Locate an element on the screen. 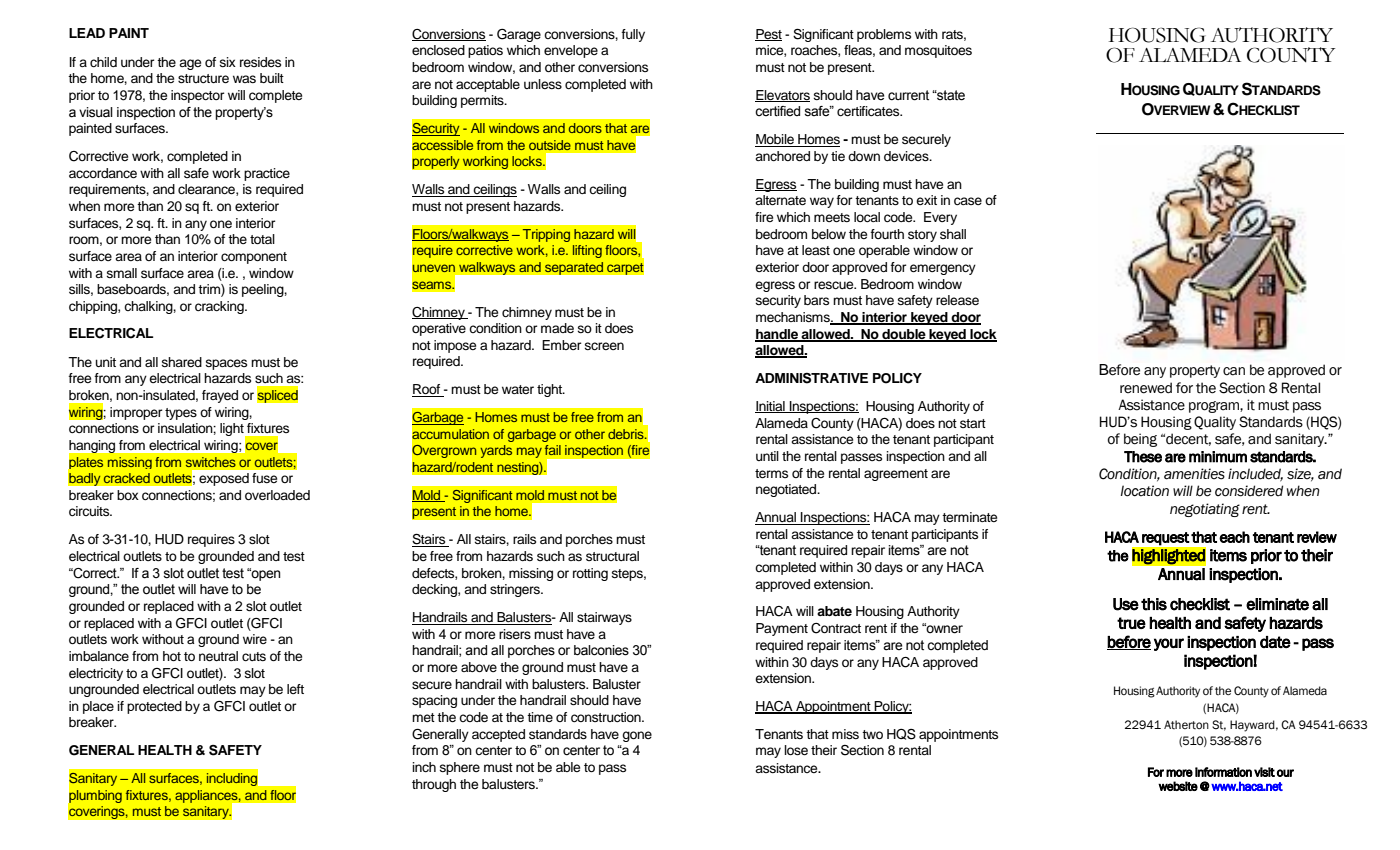 This screenshot has width=1400, height=850. inch is located at coordinates (424, 767).
